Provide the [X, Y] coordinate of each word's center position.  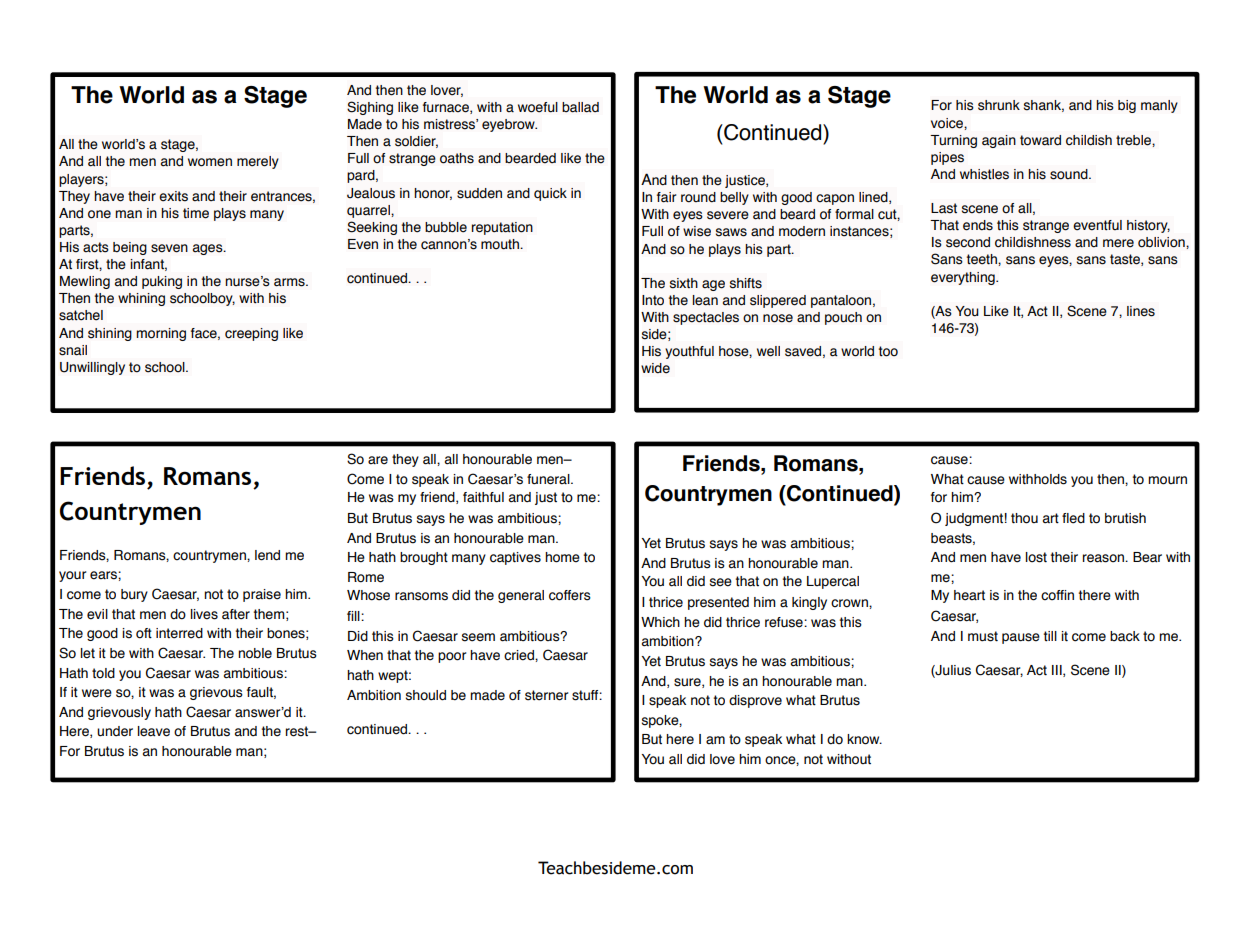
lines [1141, 311]
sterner [546, 695]
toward [1040, 140]
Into [653, 300]
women [210, 162]
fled [1073, 518]
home [562, 557]
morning [161, 334]
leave [154, 731]
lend [267, 555]
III [1058, 671]
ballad [580, 107]
